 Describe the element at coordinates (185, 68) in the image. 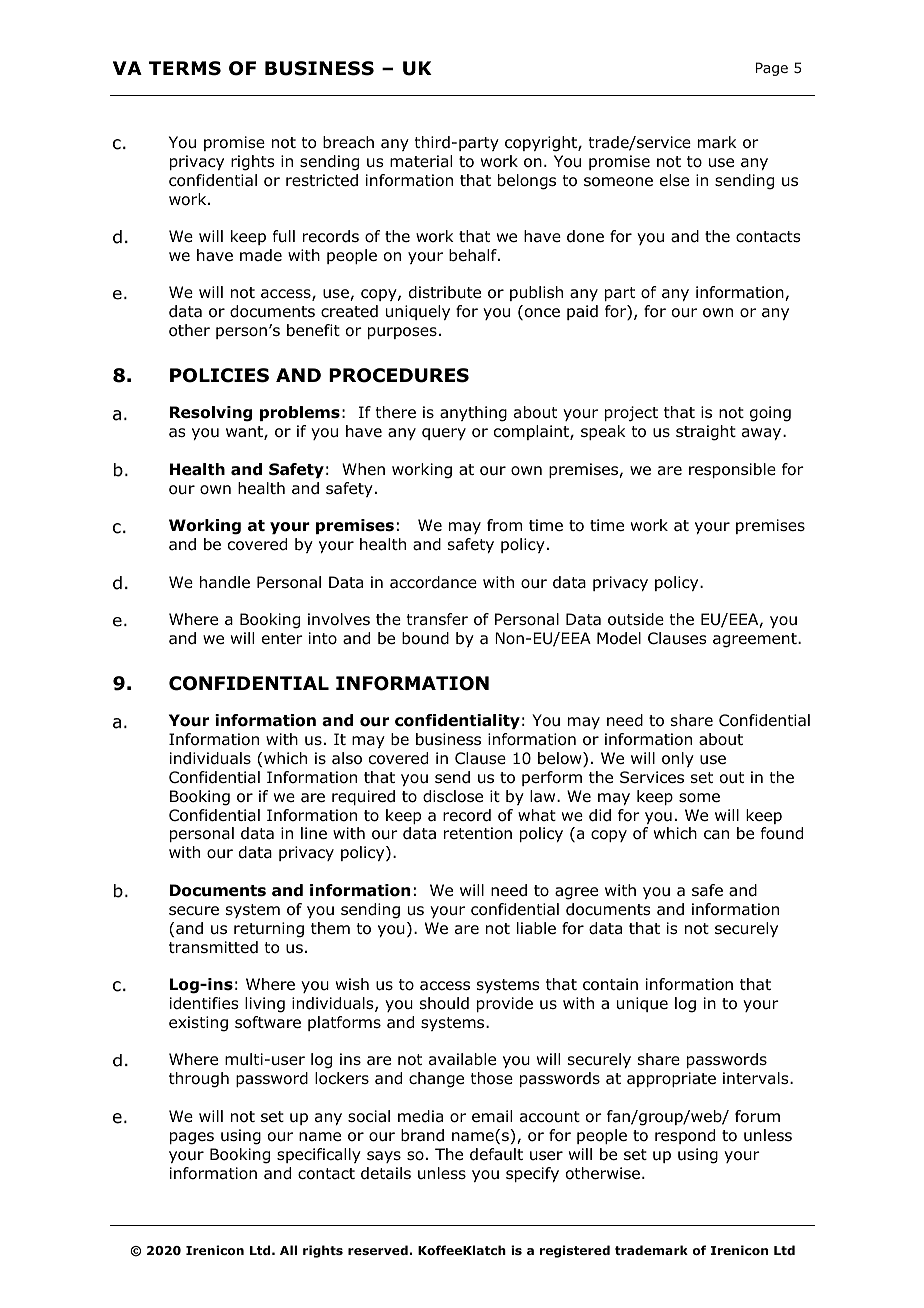

I see `TERMS` at that location.
